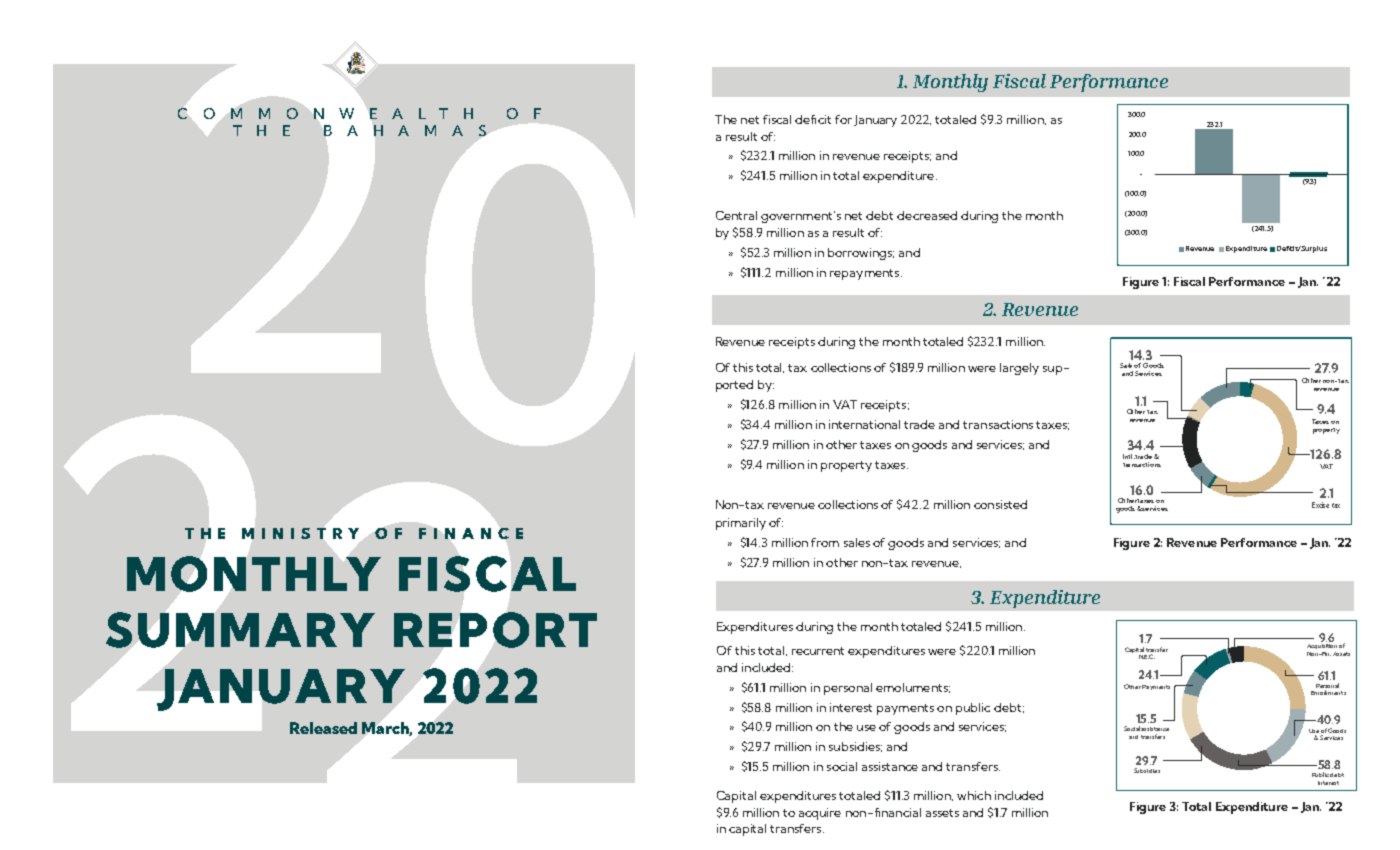  Describe the element at coordinates (323, 728) in the screenshot. I see `Released` at that location.
